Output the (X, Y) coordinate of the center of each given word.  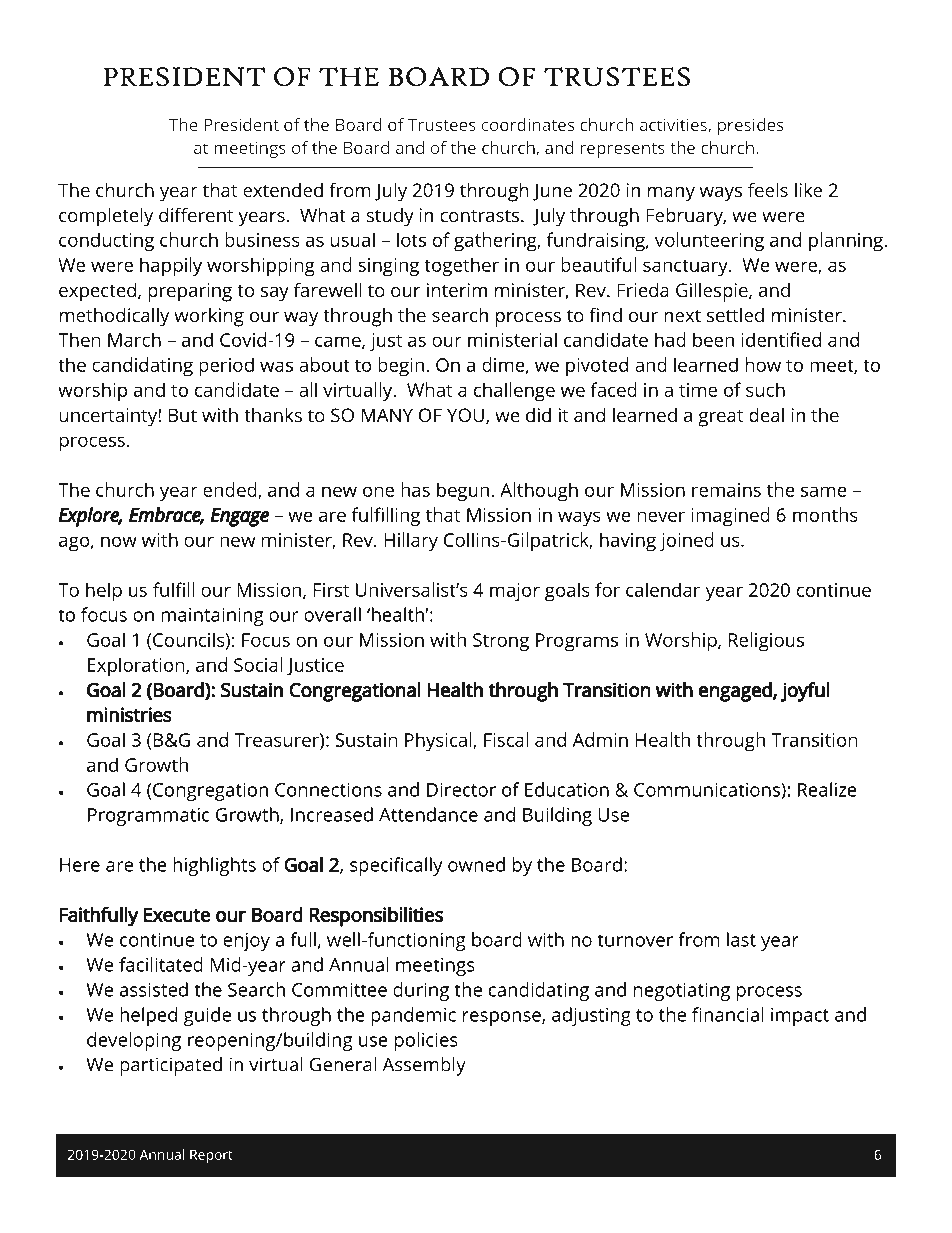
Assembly (424, 1066)
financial (728, 1014)
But (183, 415)
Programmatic (148, 817)
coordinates (528, 124)
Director (461, 790)
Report (211, 1156)
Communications (708, 790)
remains (726, 490)
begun (463, 492)
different (196, 214)
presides (751, 126)
